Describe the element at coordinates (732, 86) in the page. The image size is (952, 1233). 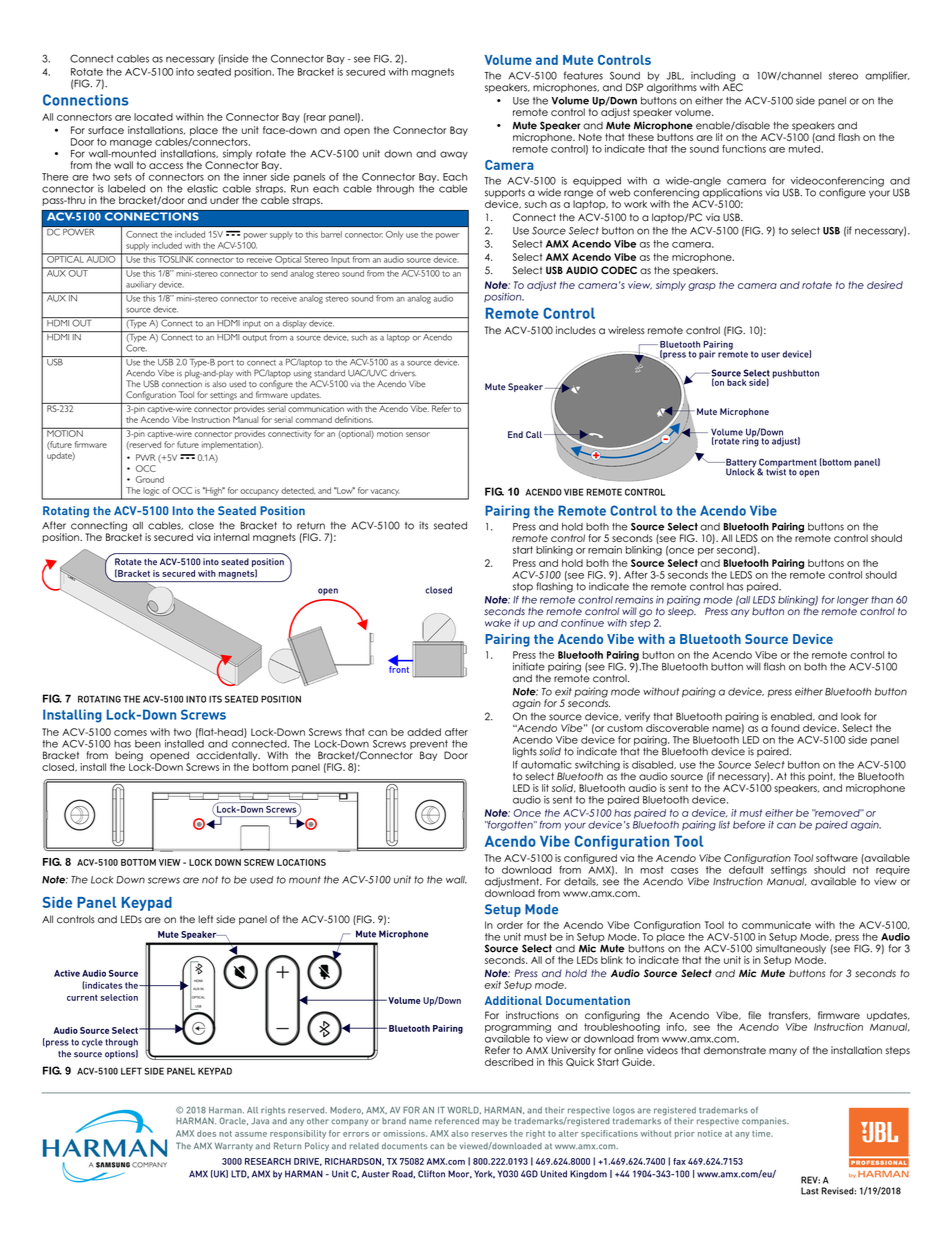
I see `AEC` at that location.
